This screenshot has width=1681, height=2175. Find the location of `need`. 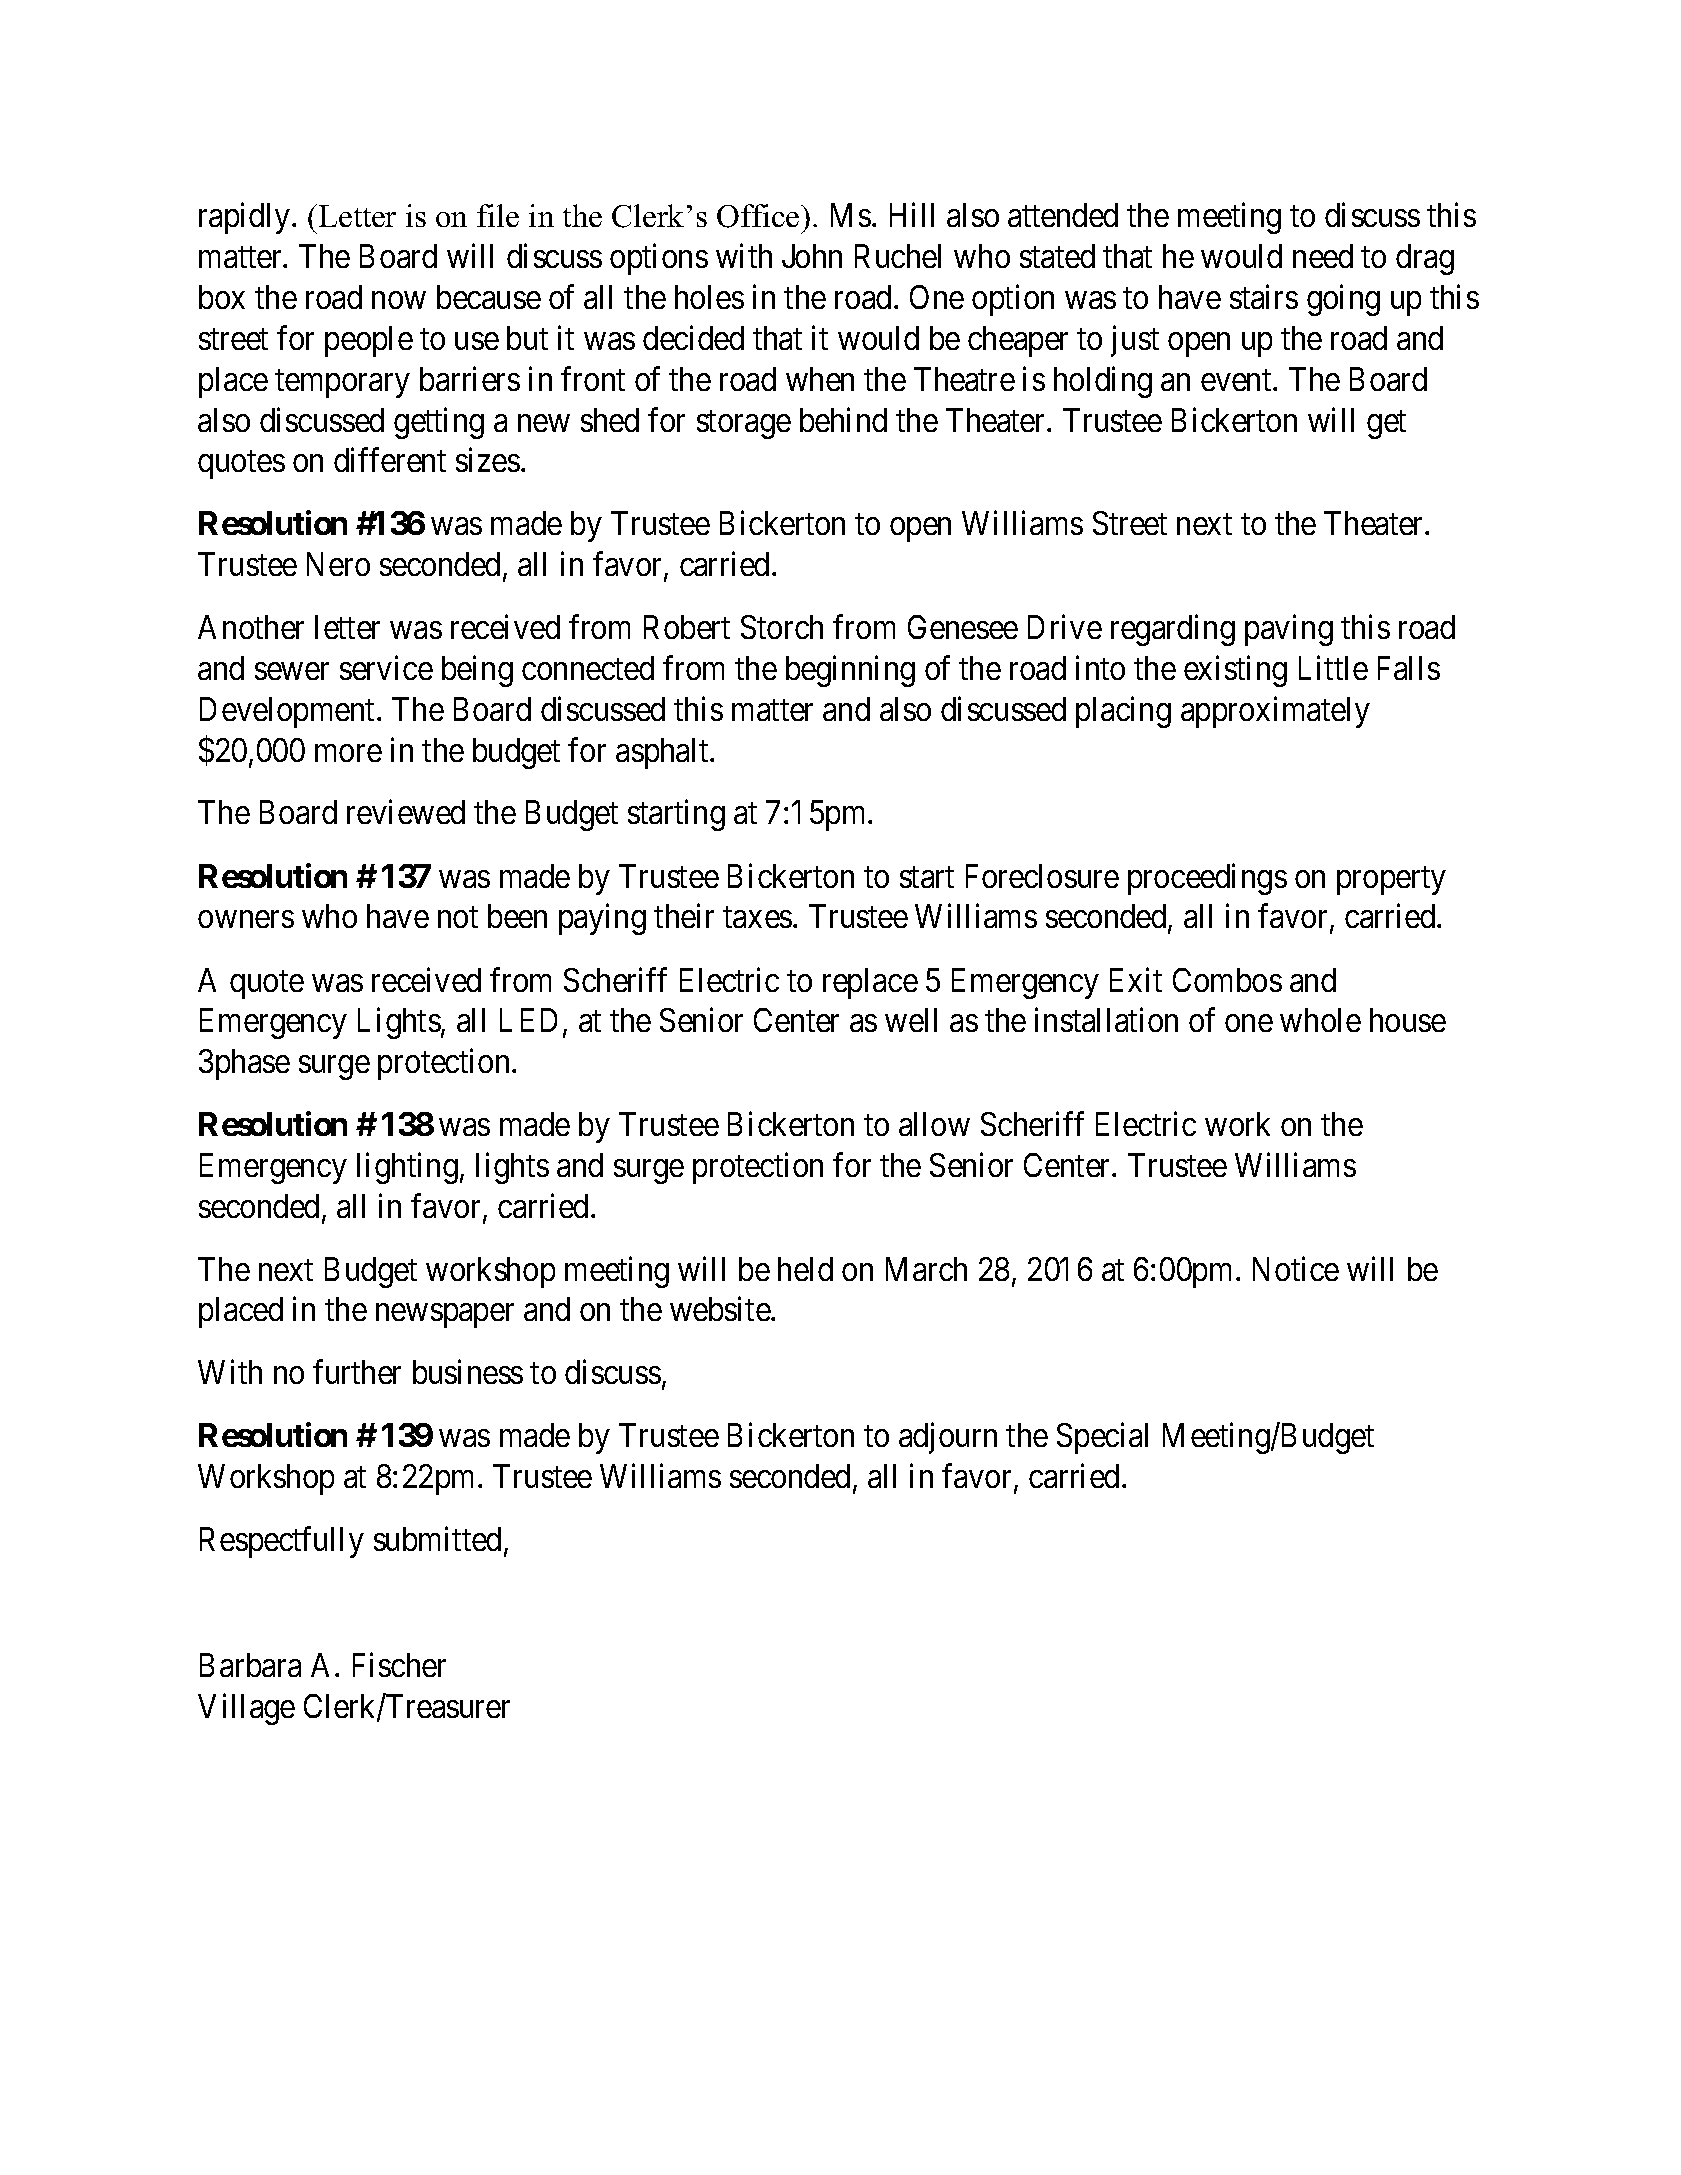

need is located at coordinates (1323, 256).
